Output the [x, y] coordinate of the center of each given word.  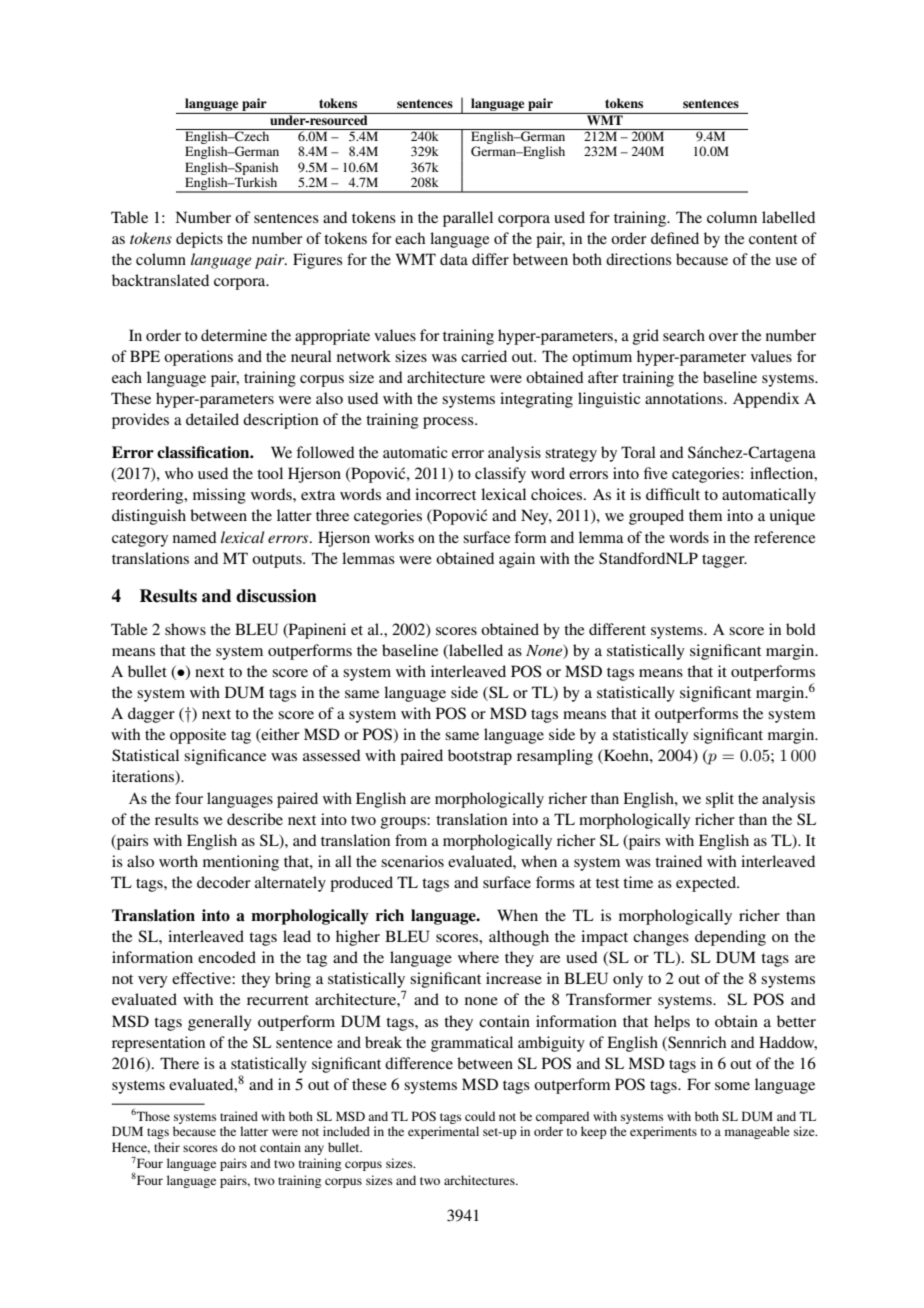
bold [801, 629]
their [167, 1147]
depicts [199, 240]
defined [675, 238]
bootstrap [480, 757]
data [454, 259]
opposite [198, 736]
